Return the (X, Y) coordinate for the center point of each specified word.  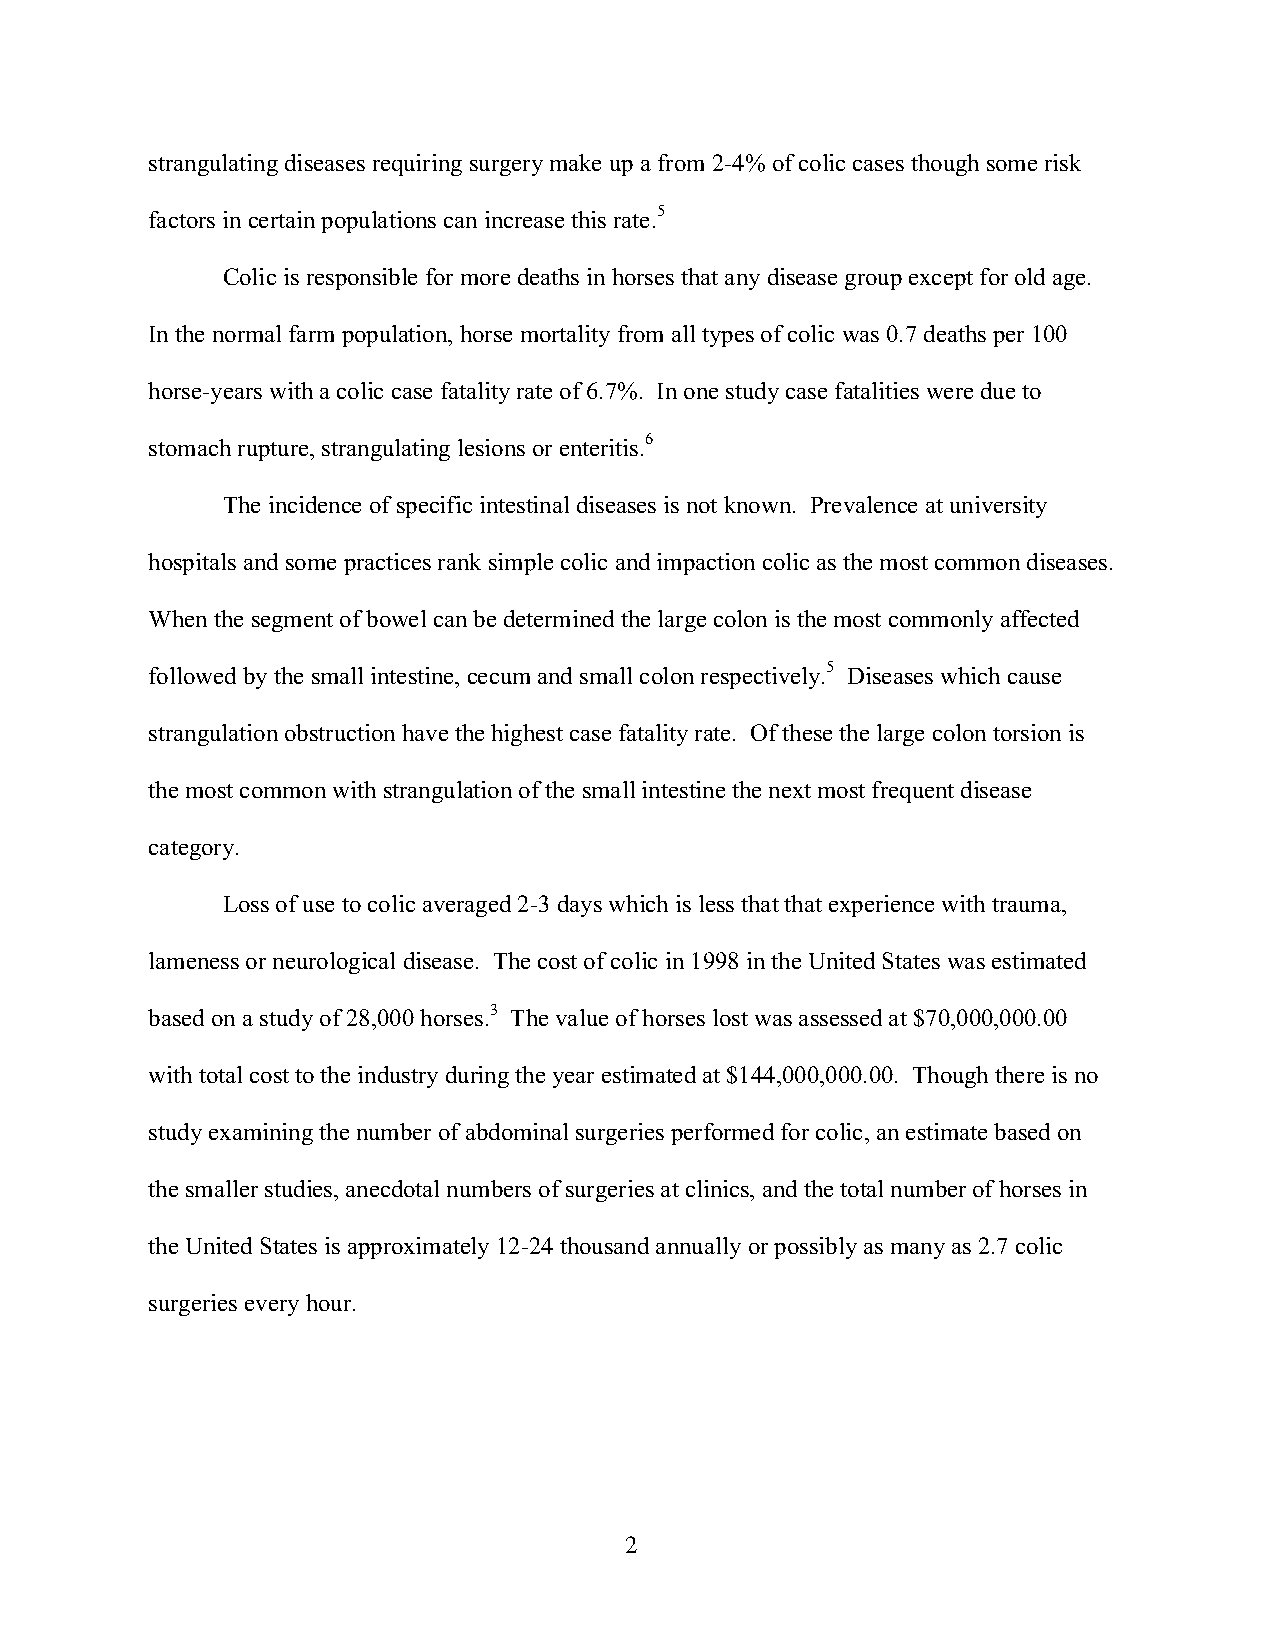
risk (1063, 162)
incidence (315, 504)
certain (282, 219)
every (272, 1308)
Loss (246, 904)
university (998, 507)
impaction (706, 564)
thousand (604, 1245)
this (588, 219)
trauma (1027, 905)
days (580, 906)
